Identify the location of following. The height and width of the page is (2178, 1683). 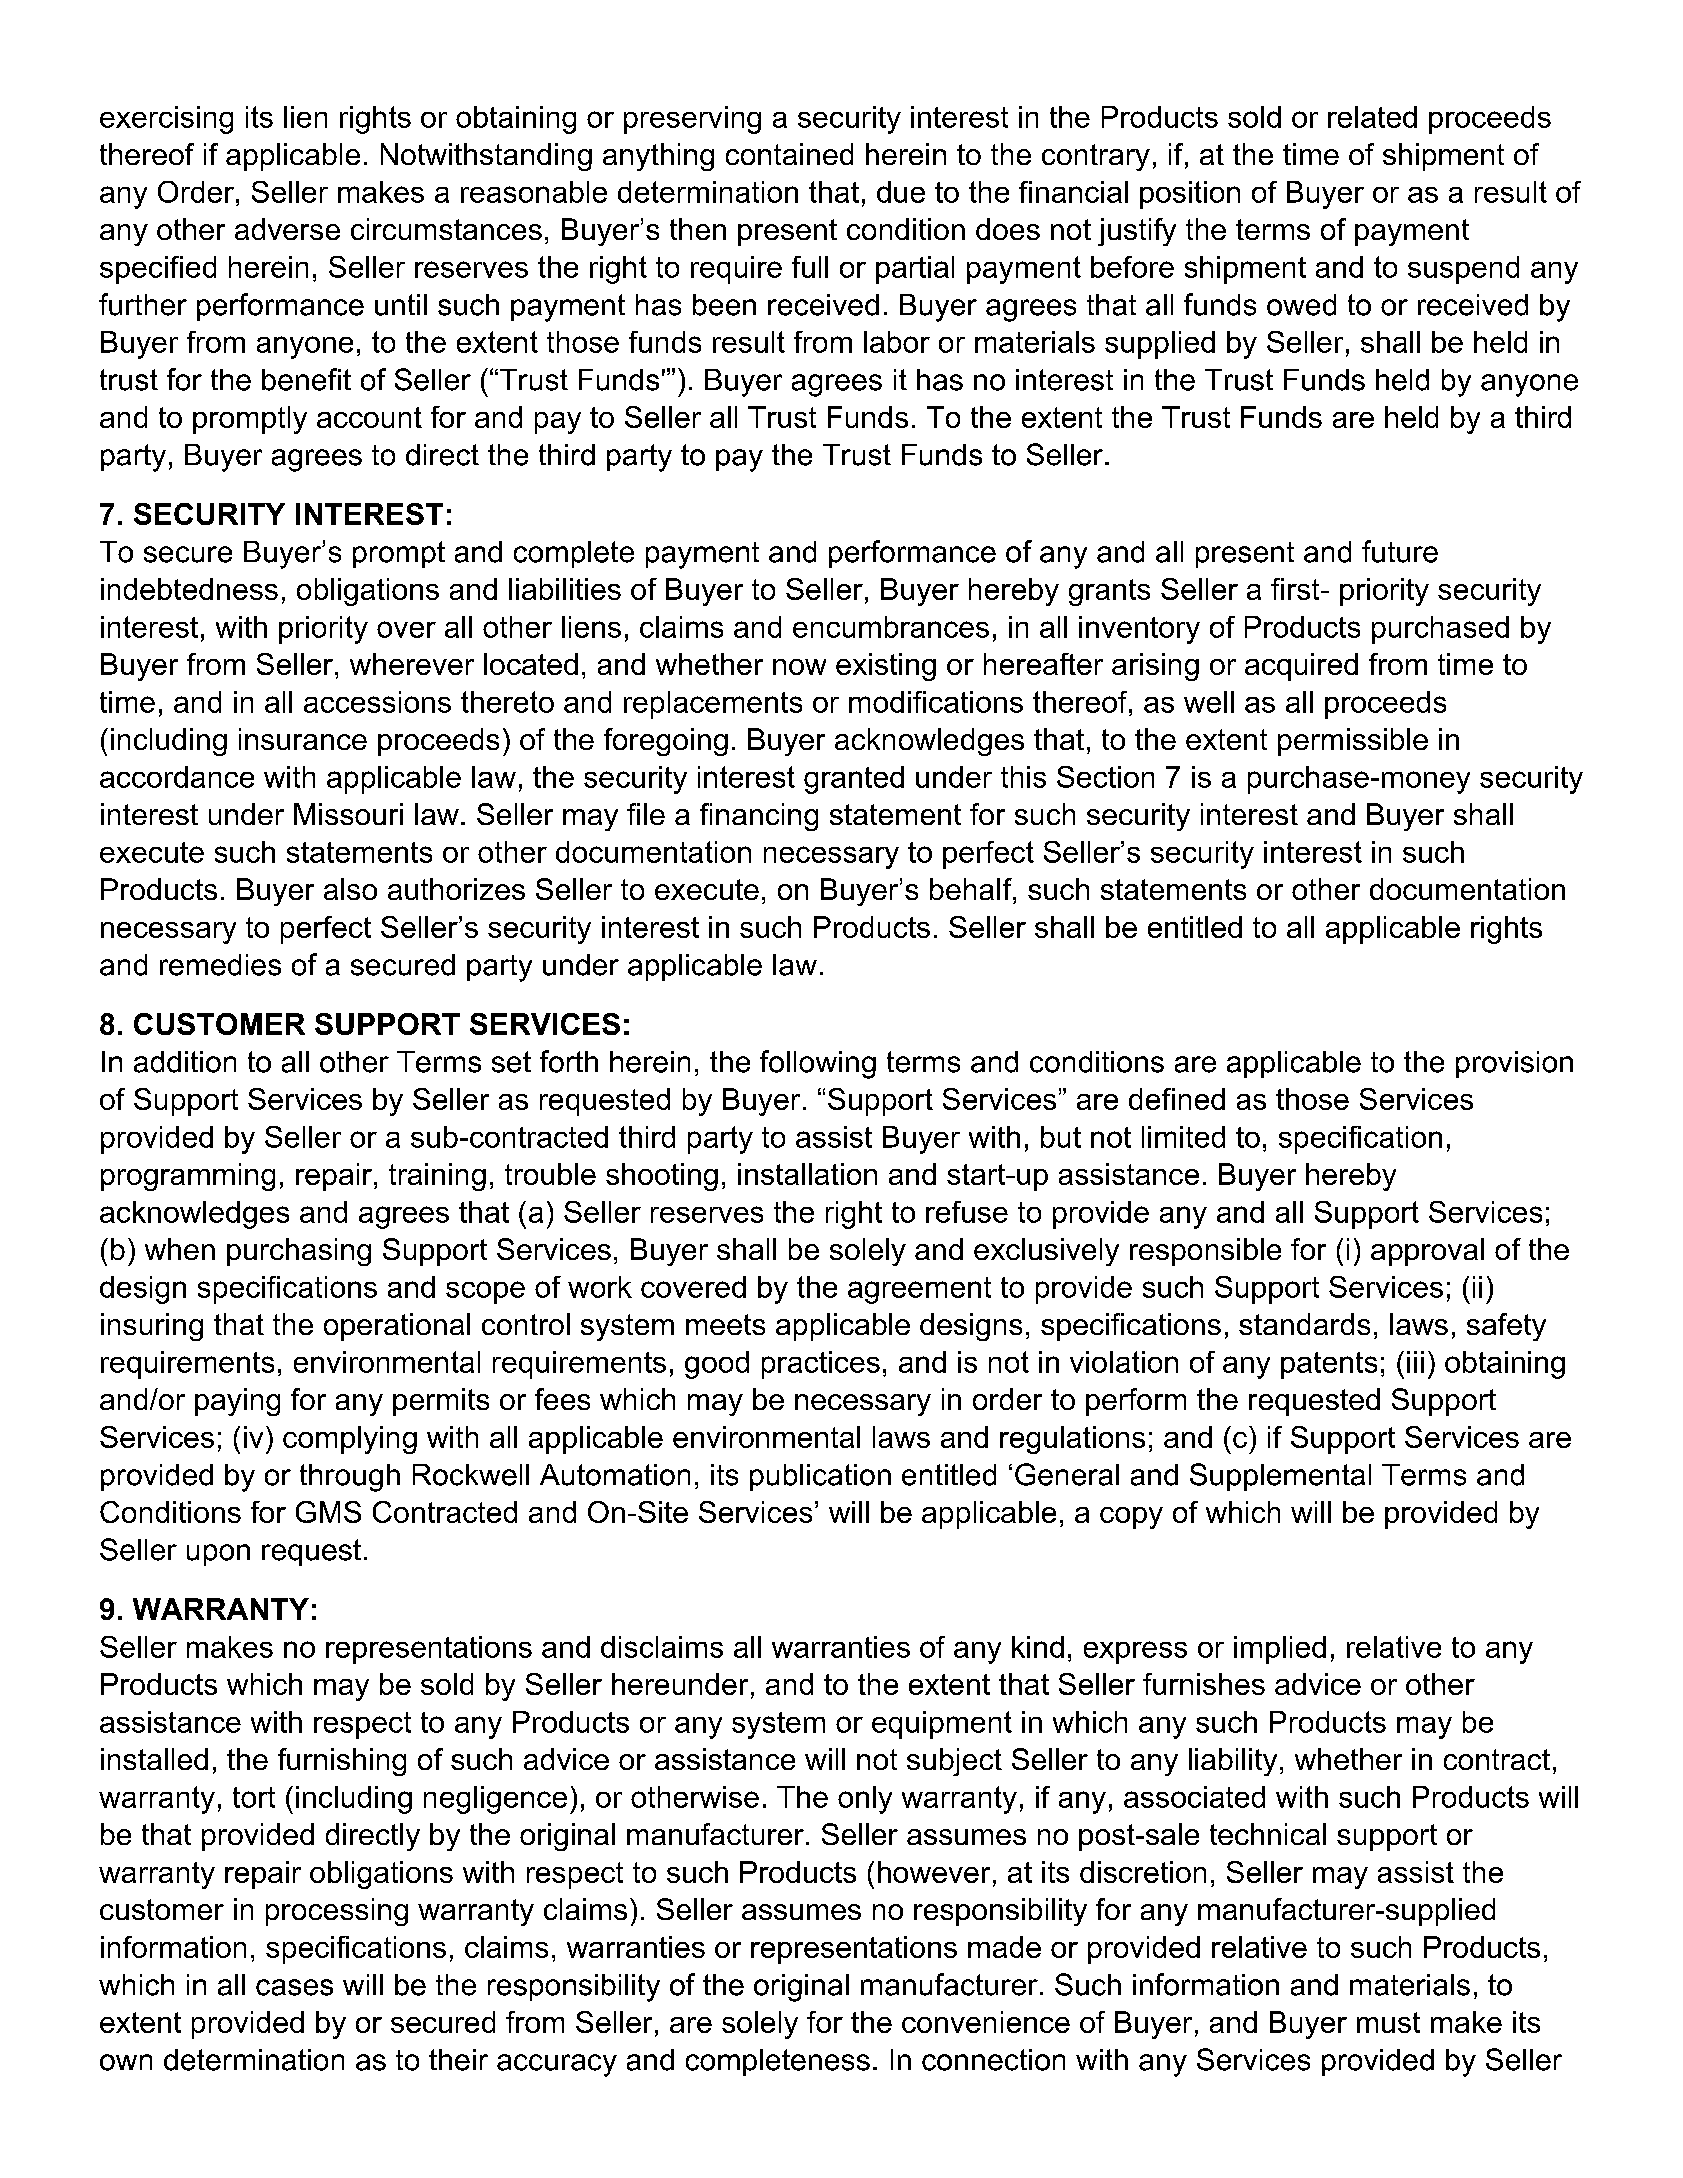
(818, 1064).
